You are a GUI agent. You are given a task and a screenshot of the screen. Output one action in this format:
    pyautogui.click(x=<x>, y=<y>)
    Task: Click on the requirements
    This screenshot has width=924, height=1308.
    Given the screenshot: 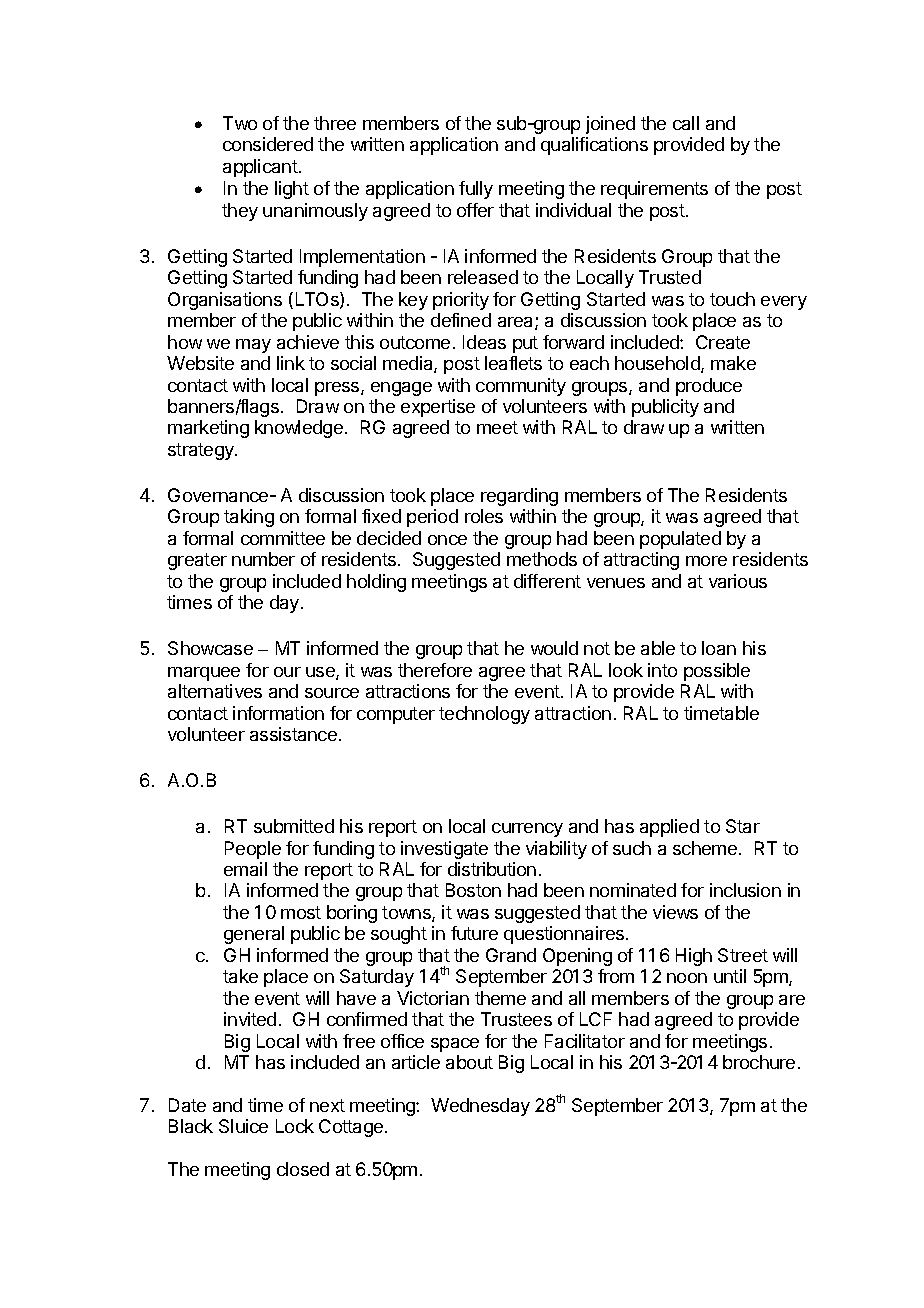 What is the action you would take?
    pyautogui.click(x=654, y=190)
